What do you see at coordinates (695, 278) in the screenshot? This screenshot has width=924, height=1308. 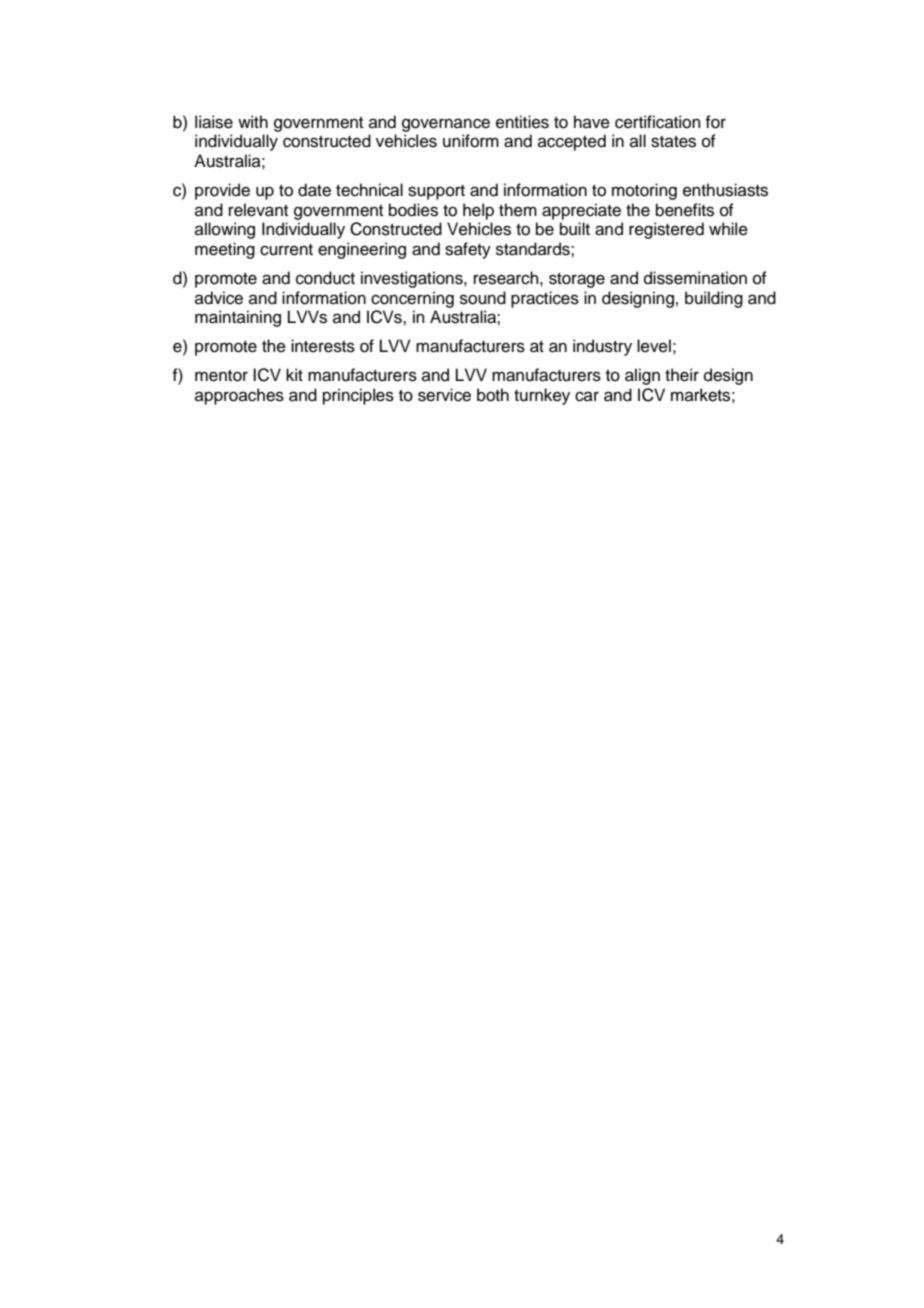 I see `dissemination` at bounding box center [695, 278].
